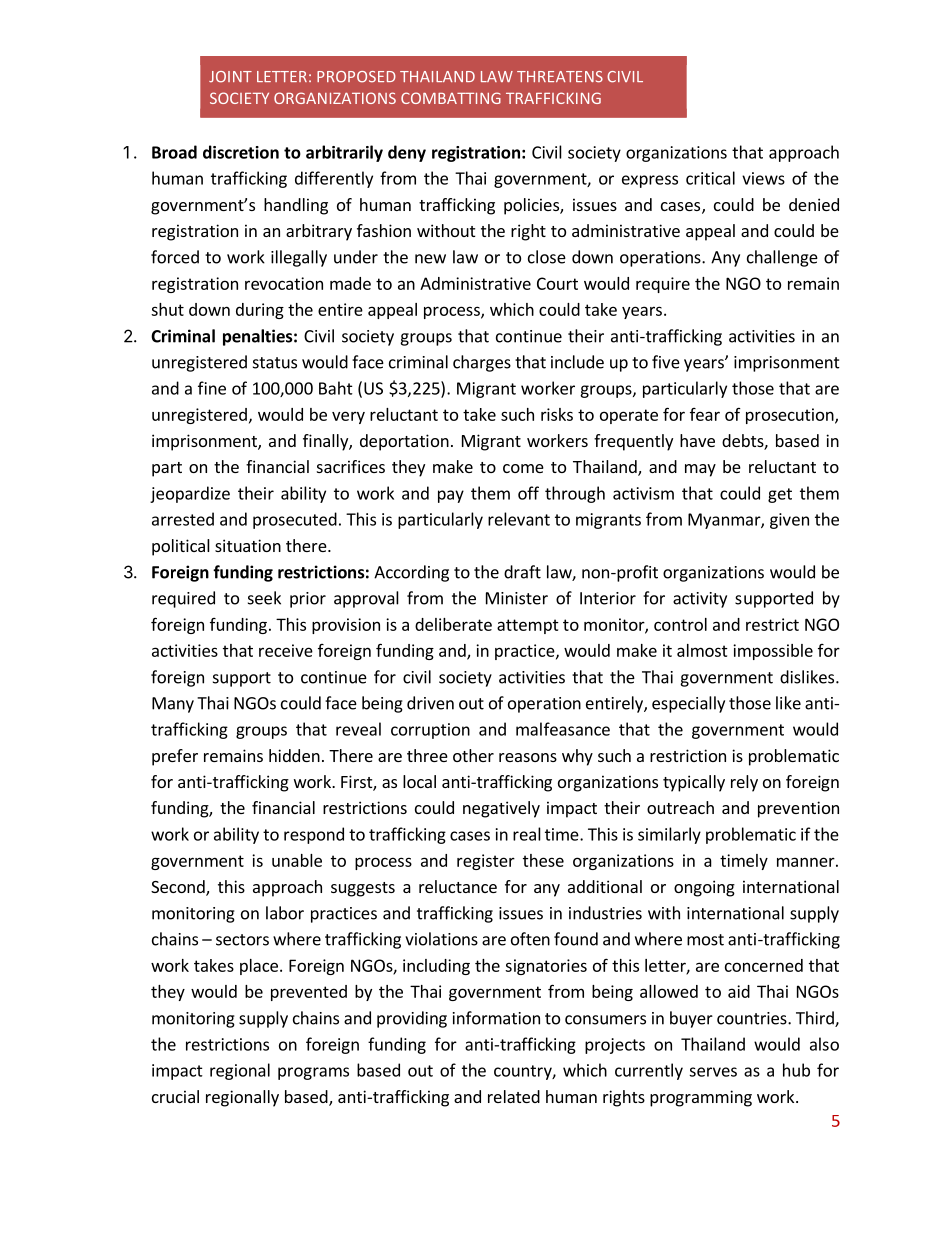 The image size is (952, 1233). Describe the element at coordinates (275, 363) in the screenshot. I see `status` at that location.
